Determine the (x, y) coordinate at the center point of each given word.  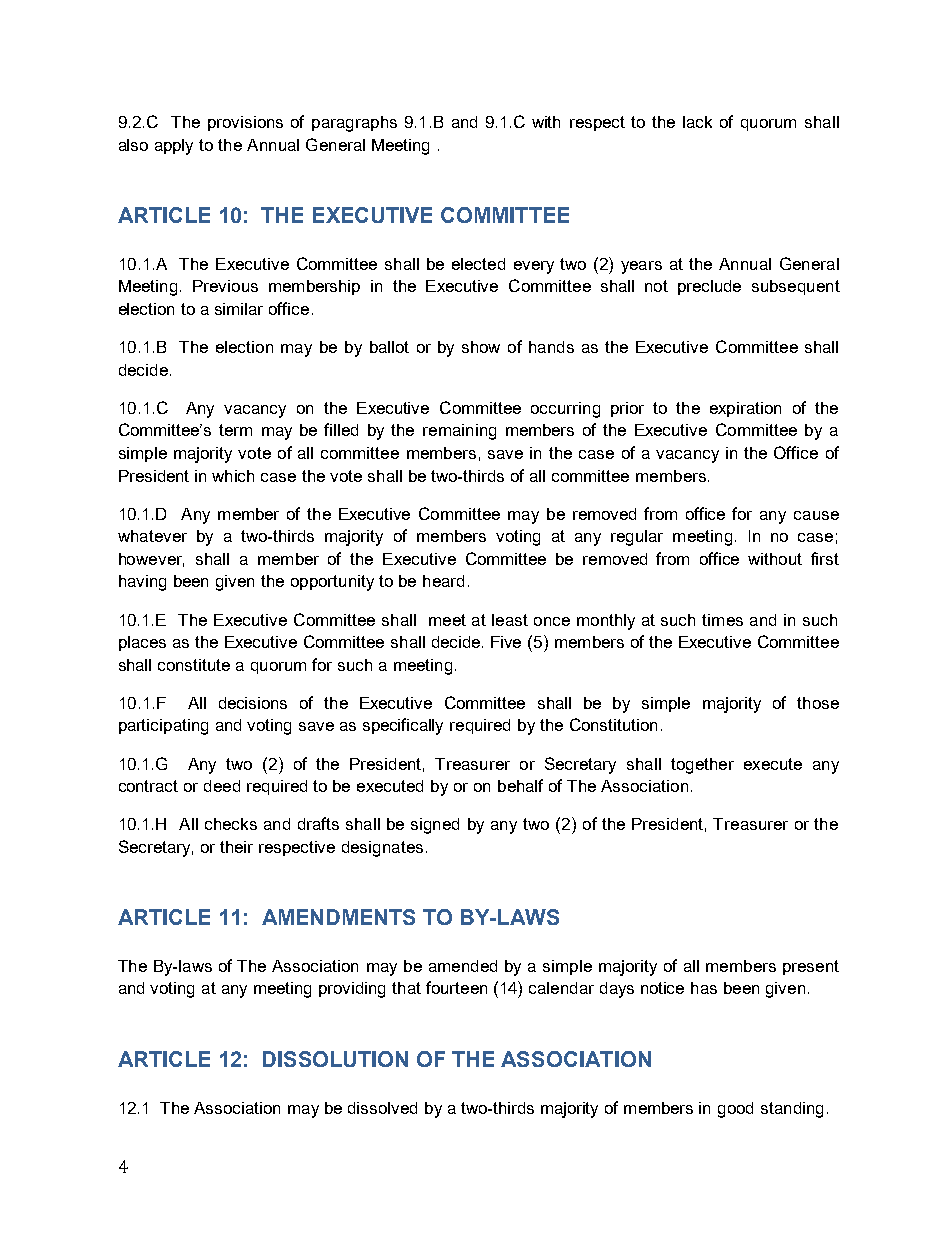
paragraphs (354, 124)
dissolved (382, 1108)
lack (697, 122)
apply (174, 147)
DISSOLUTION (335, 1059)
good (735, 1110)
